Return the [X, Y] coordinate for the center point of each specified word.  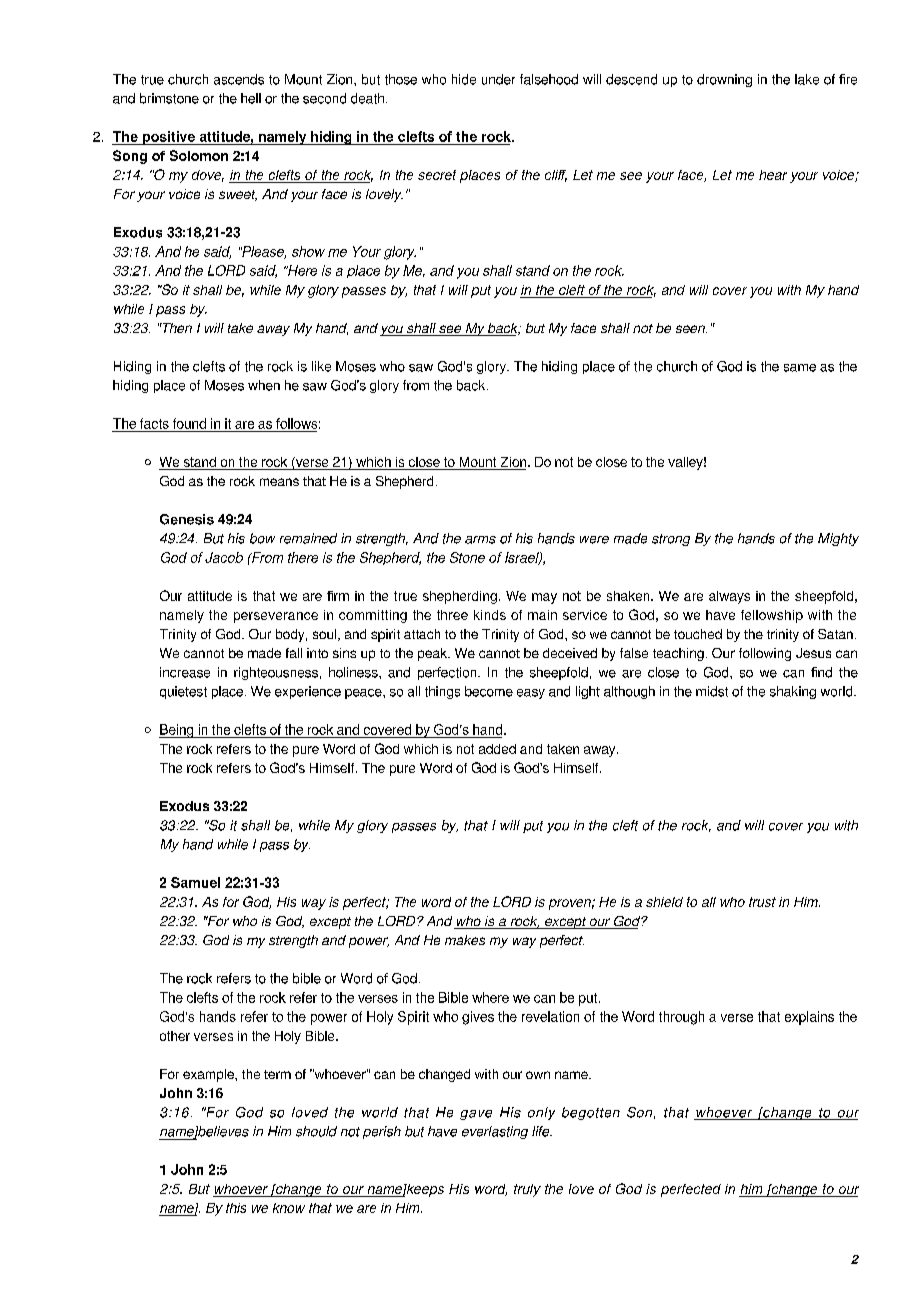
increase [185, 672]
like [321, 366]
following [765, 654]
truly [527, 1190]
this [236, 1208]
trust [762, 902]
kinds [490, 615]
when [264, 385]
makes [465, 940]
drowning [724, 80]
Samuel [195, 882]
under [498, 79]
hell [251, 98]
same [800, 368]
